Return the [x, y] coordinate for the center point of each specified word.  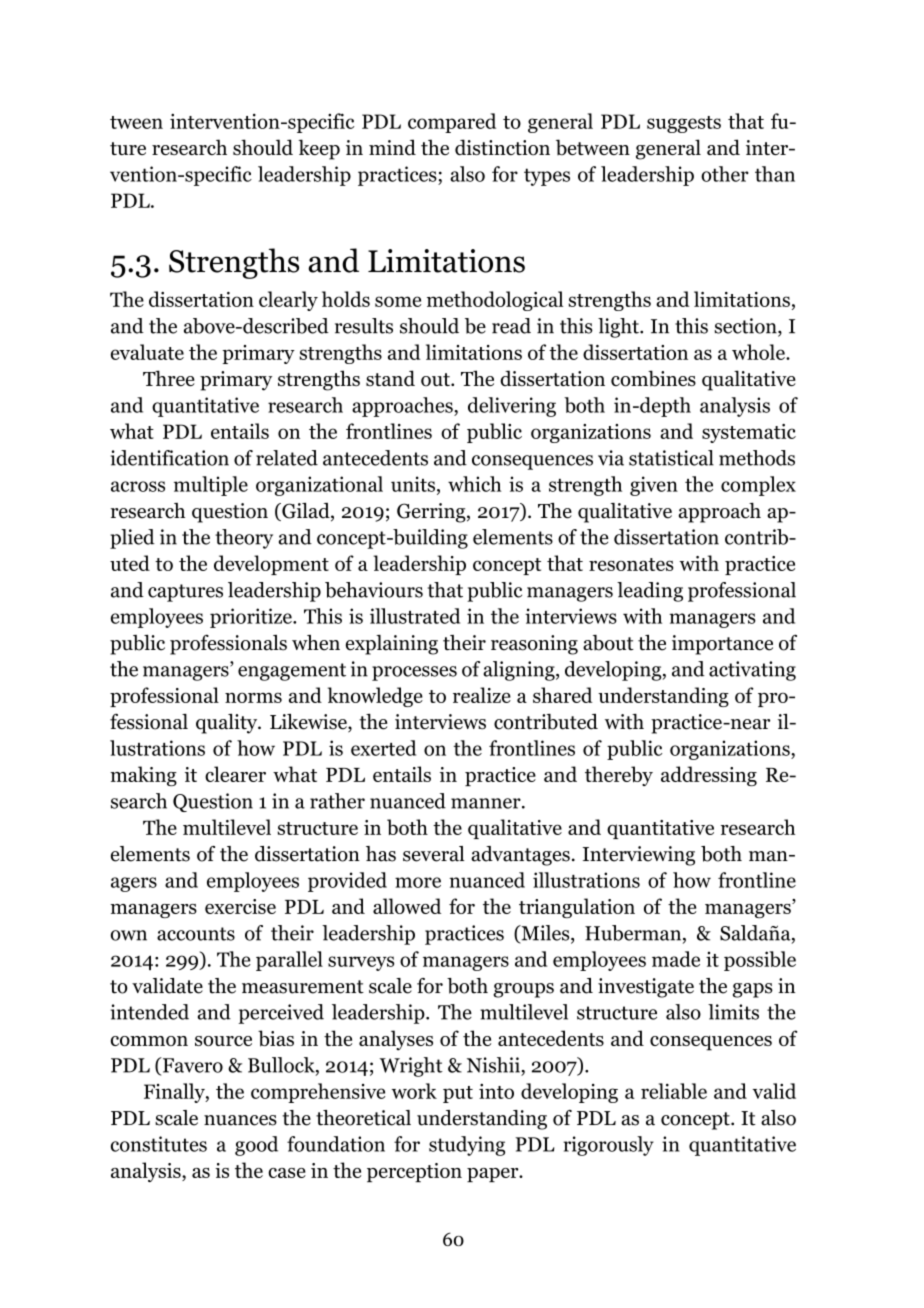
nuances [240, 1120]
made [676, 959]
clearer [235, 774]
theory [244, 539]
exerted [383, 748]
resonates [631, 564]
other [725, 174]
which [474, 484]
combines [653, 378]
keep [319, 149]
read [511, 326]
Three [169, 378]
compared [452, 123]
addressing [709, 776]
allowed [407, 906]
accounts [196, 934]
